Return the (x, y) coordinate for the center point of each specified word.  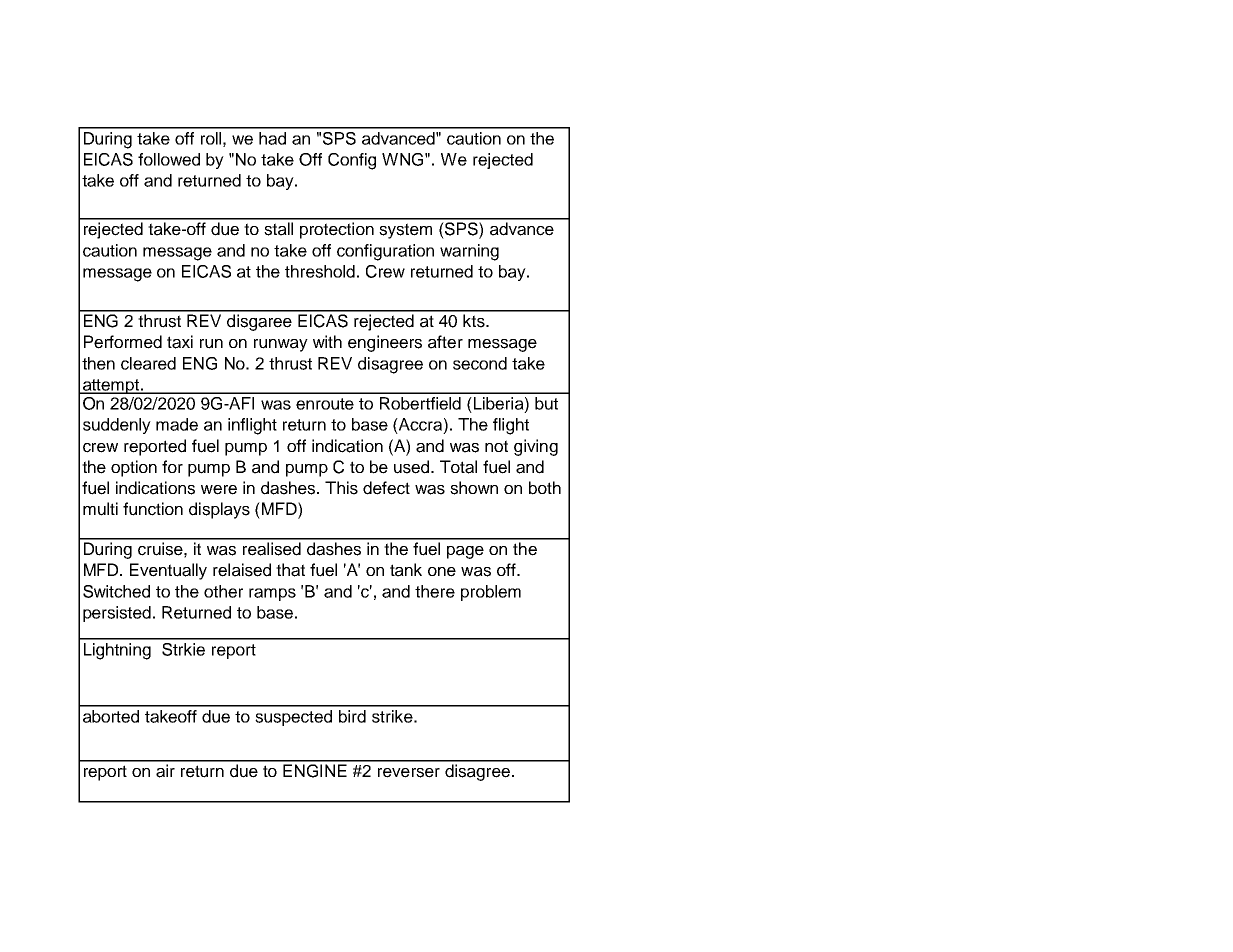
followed (169, 159)
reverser (409, 773)
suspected (293, 718)
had (272, 138)
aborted (111, 716)
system (405, 231)
